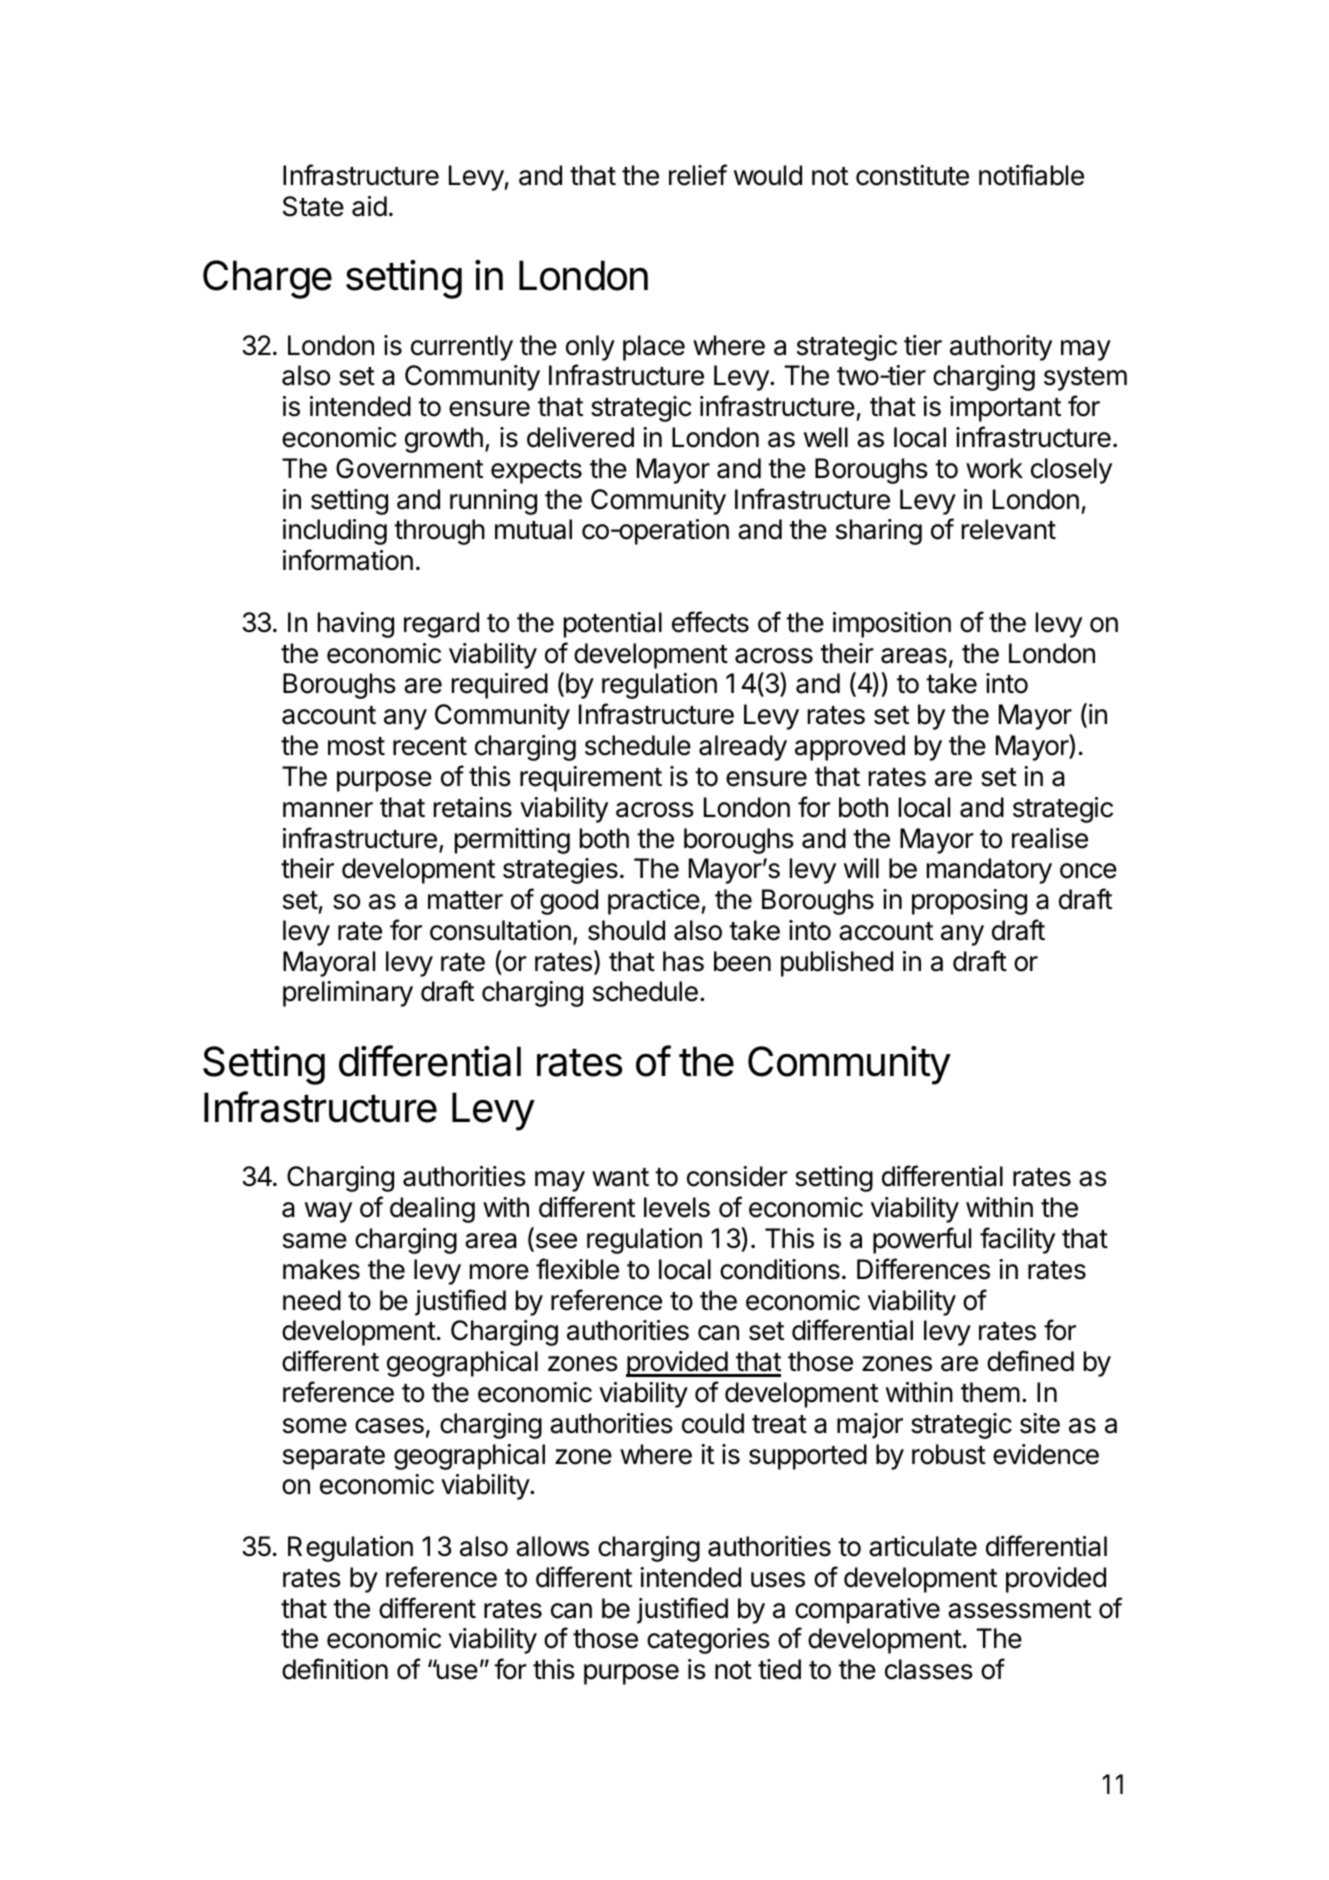  What do you see at coordinates (369, 206) in the screenshot?
I see `aid` at bounding box center [369, 206].
